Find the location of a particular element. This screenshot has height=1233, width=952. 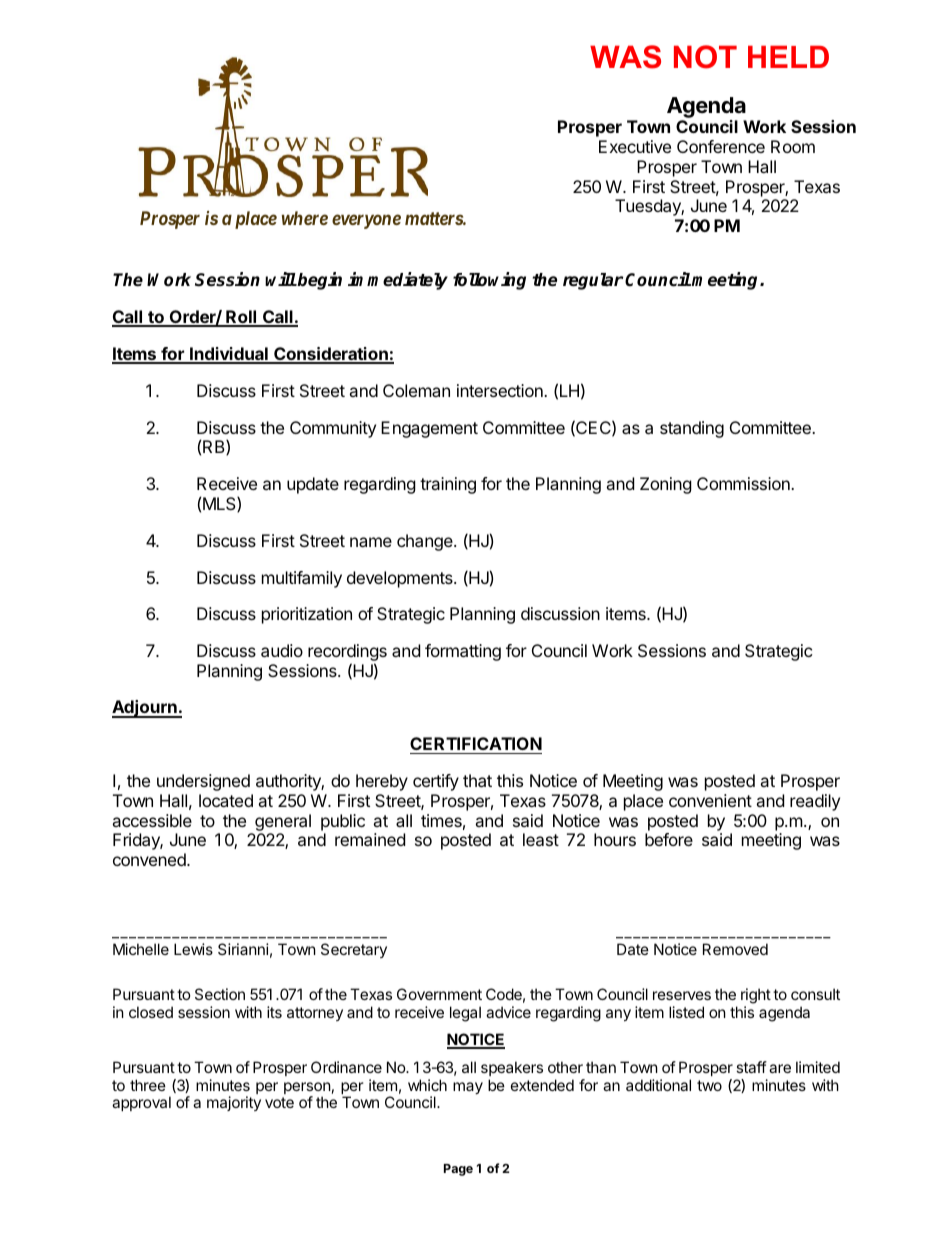

Executive is located at coordinates (635, 146).
